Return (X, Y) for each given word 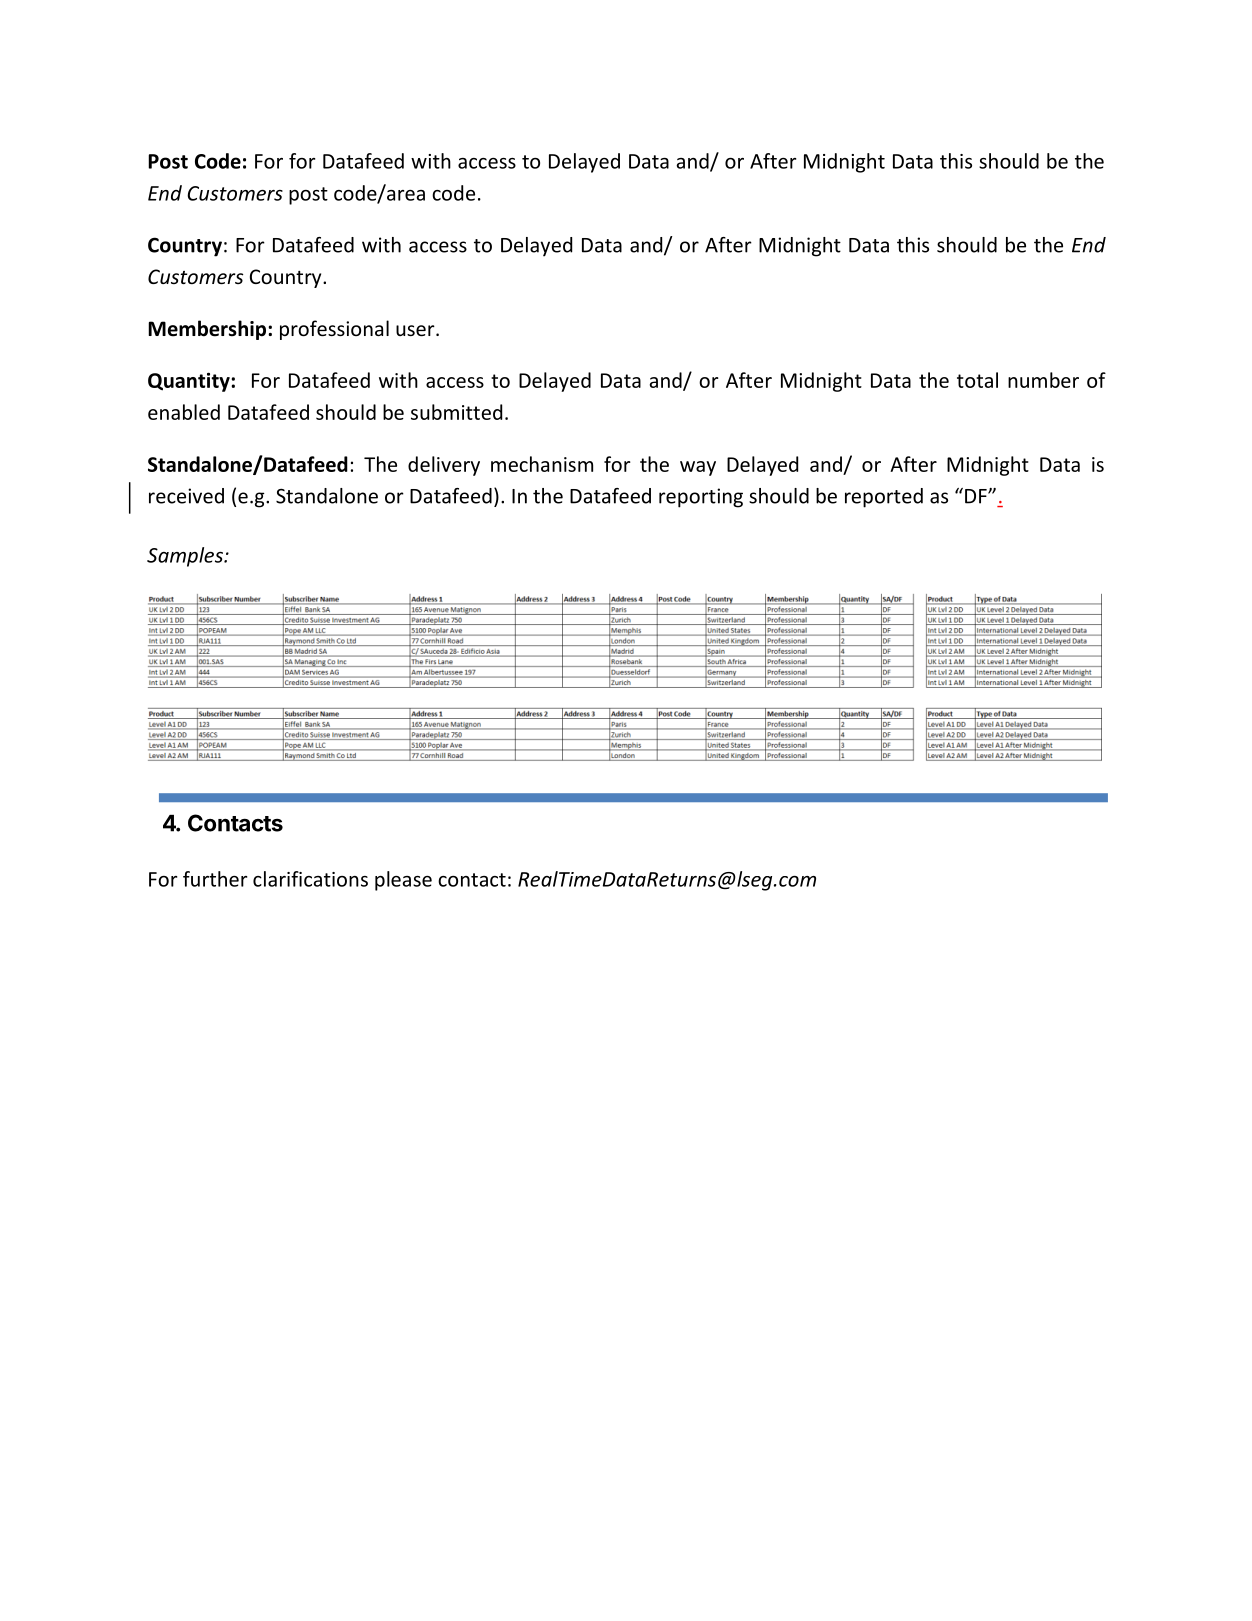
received (186, 496)
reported (884, 498)
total (977, 380)
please (403, 881)
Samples (186, 557)
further (215, 879)
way (698, 468)
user (416, 330)
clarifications (310, 879)
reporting (701, 498)
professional (334, 330)
